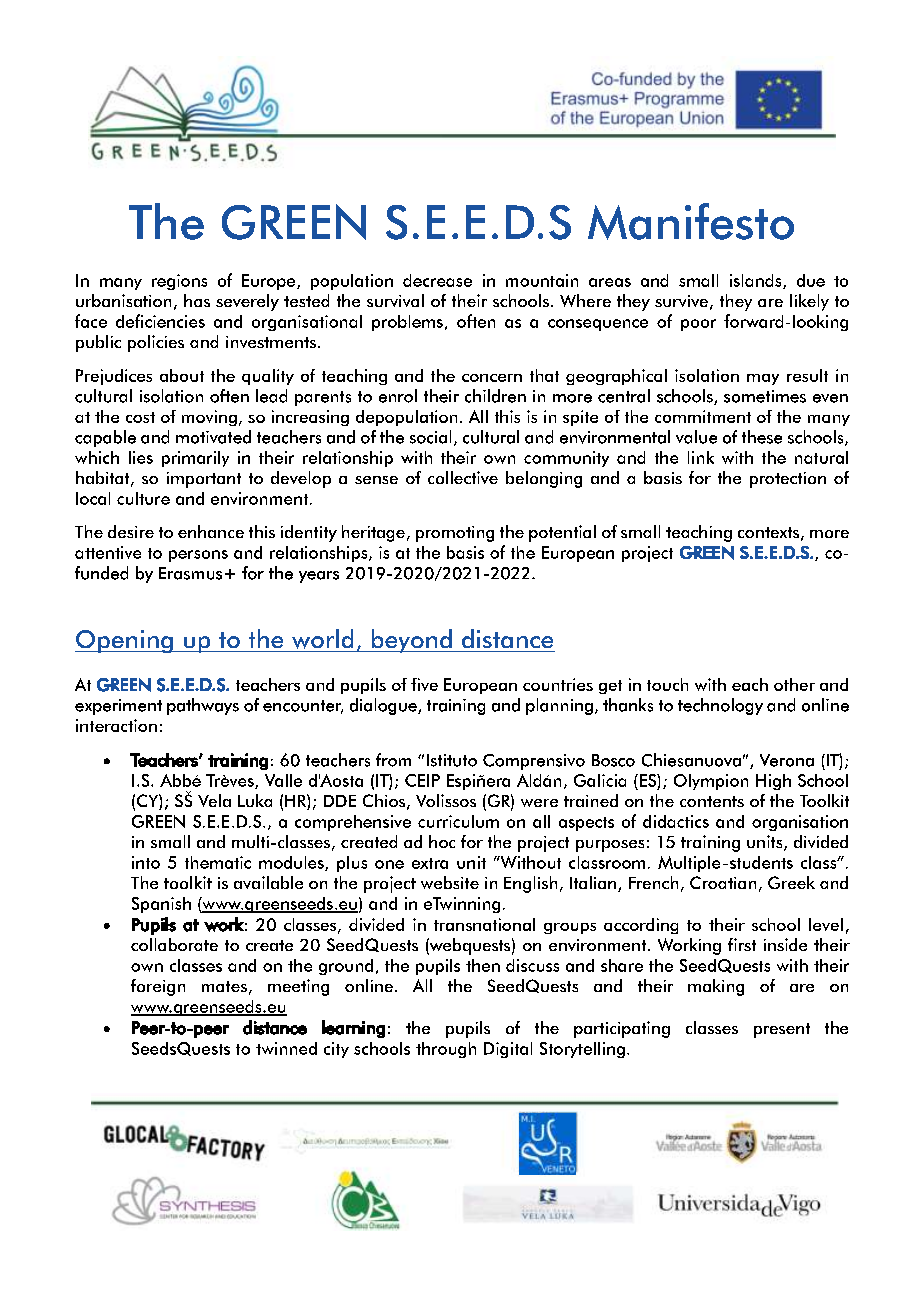 This screenshot has width=924, height=1308. Describe the element at coordinates (214, 800) in the screenshot. I see `Vela` at that location.
